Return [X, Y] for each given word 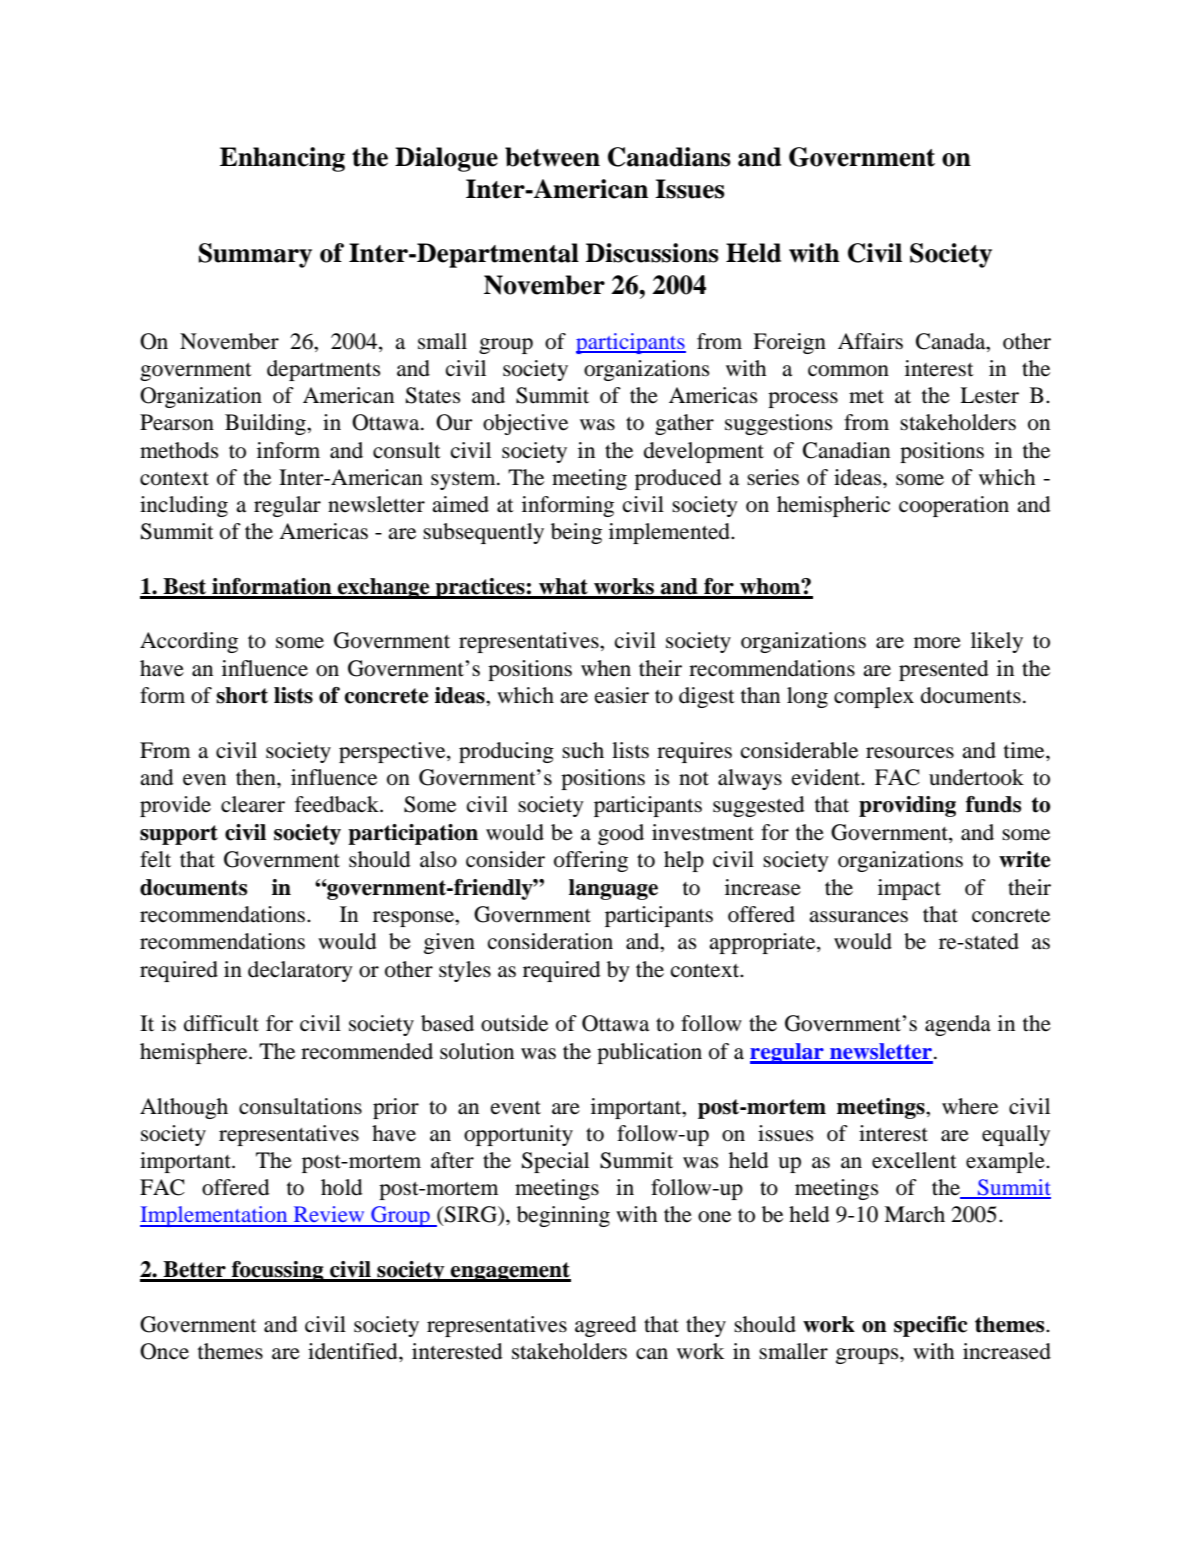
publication [649, 1053]
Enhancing [282, 159]
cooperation [954, 506]
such [583, 750]
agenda [958, 1025]
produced [678, 479]
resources [910, 753]
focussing [278, 1271]
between [552, 157]
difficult [221, 1023]
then [257, 777]
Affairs [870, 341]
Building [266, 424]
